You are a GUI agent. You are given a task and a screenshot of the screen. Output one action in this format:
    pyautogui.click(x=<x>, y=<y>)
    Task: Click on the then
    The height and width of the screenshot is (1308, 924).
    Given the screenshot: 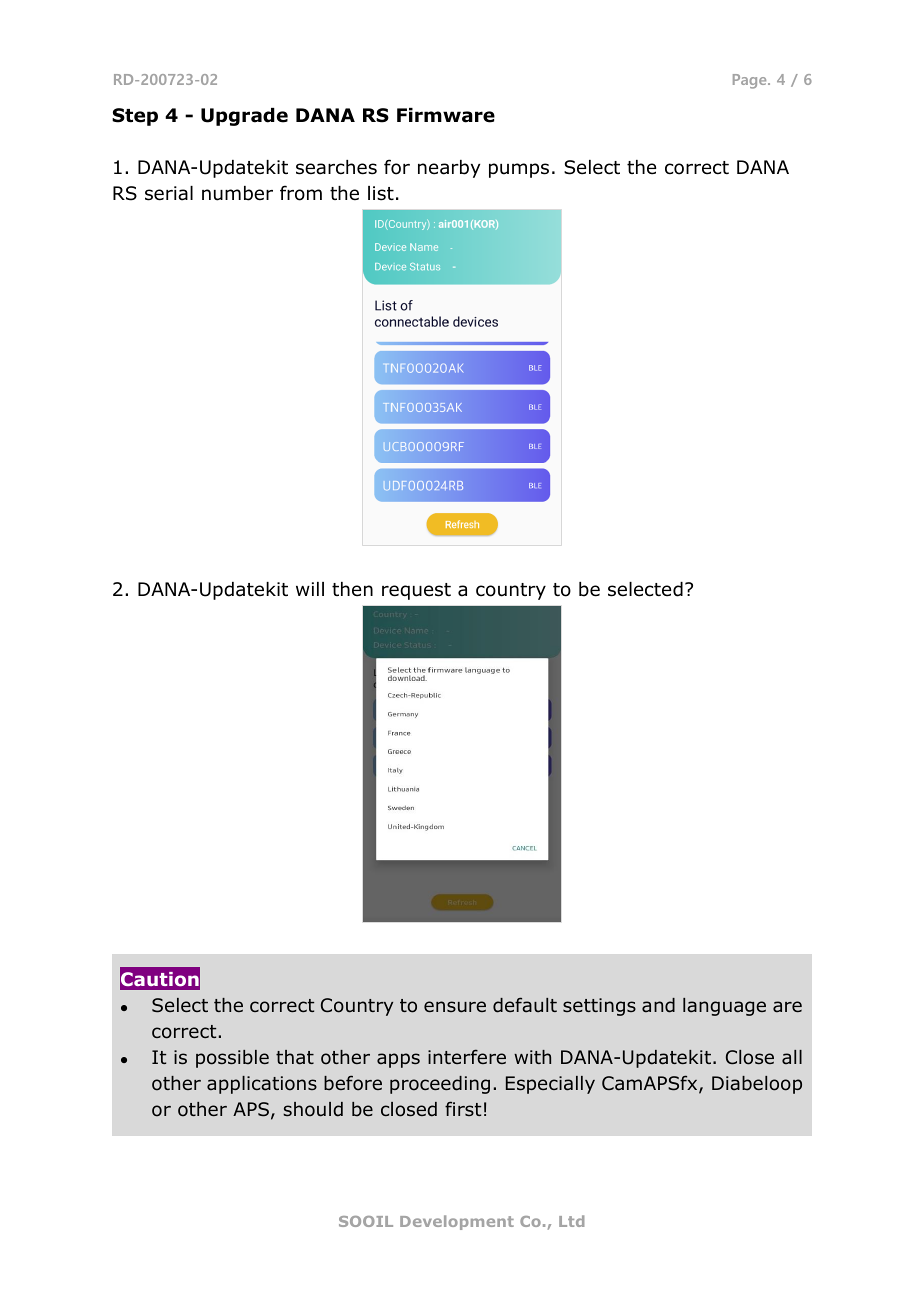 What is the action you would take?
    pyautogui.click(x=352, y=589)
